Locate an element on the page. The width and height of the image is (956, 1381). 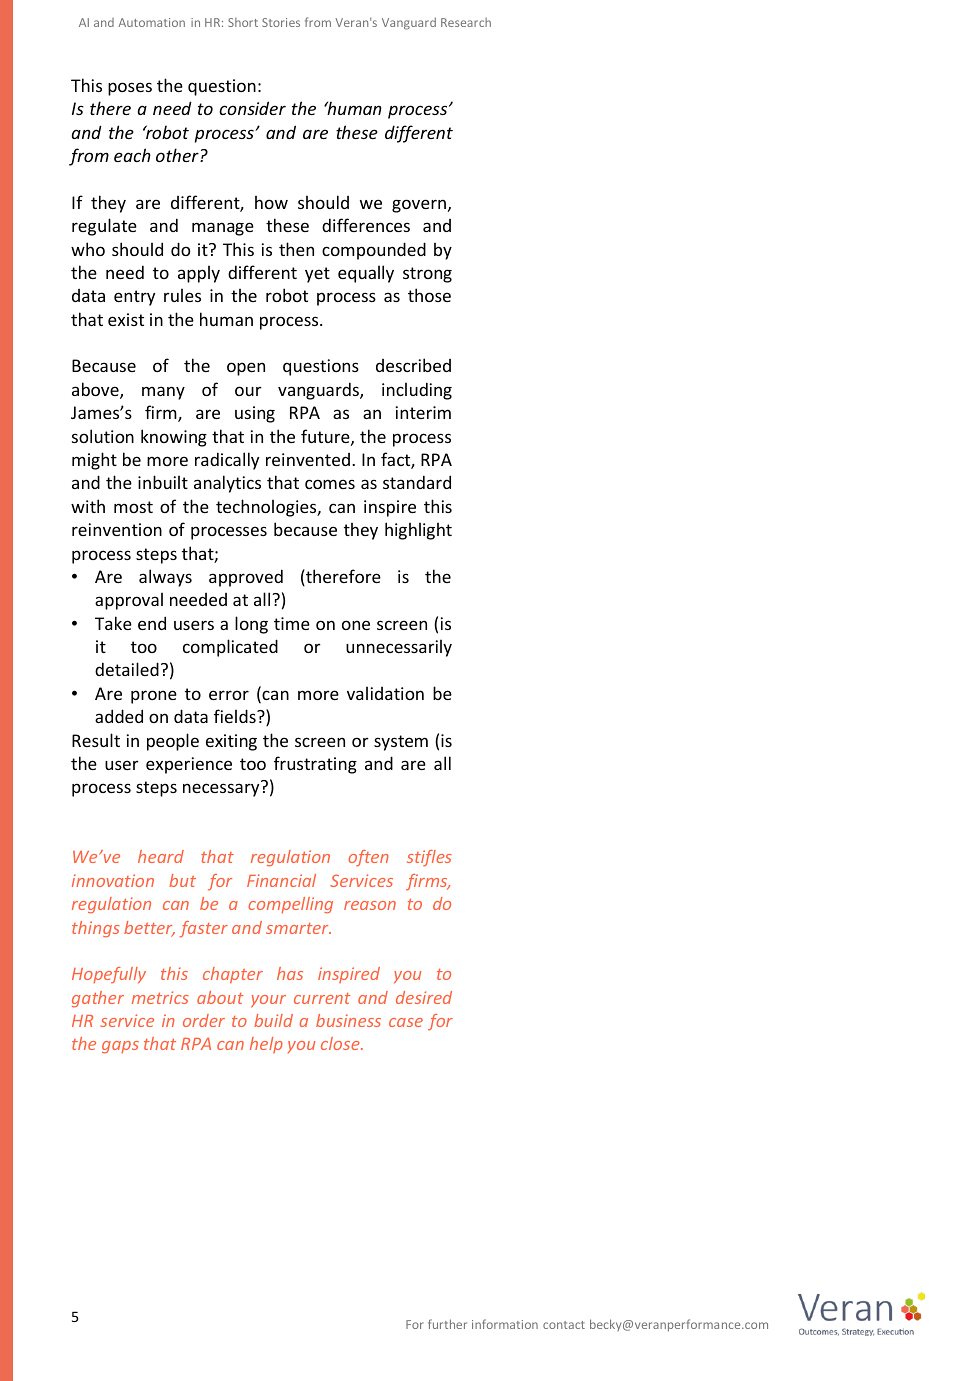
poses is located at coordinates (130, 89).
